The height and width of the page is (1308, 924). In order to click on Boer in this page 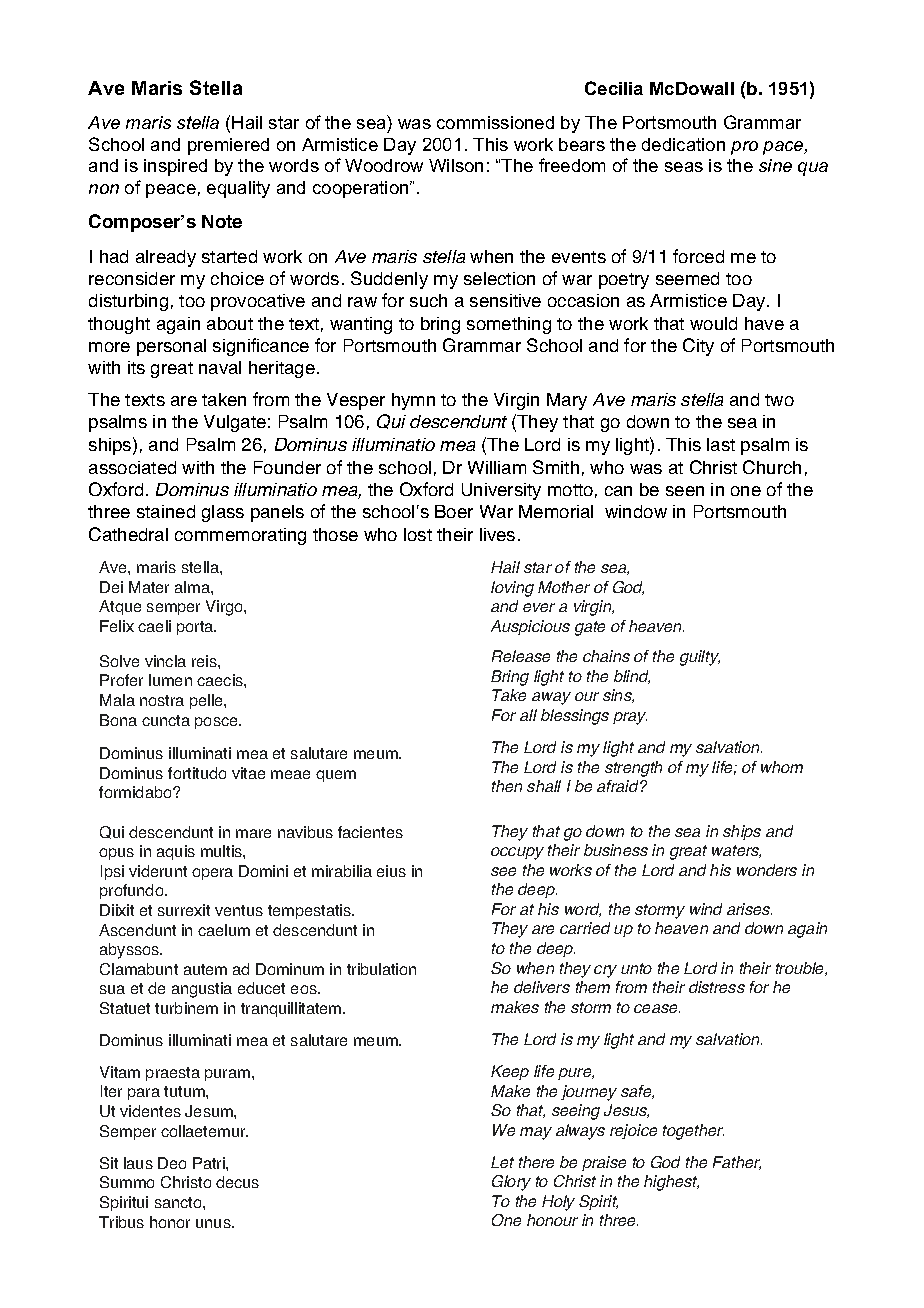, I will do `click(454, 511)`.
